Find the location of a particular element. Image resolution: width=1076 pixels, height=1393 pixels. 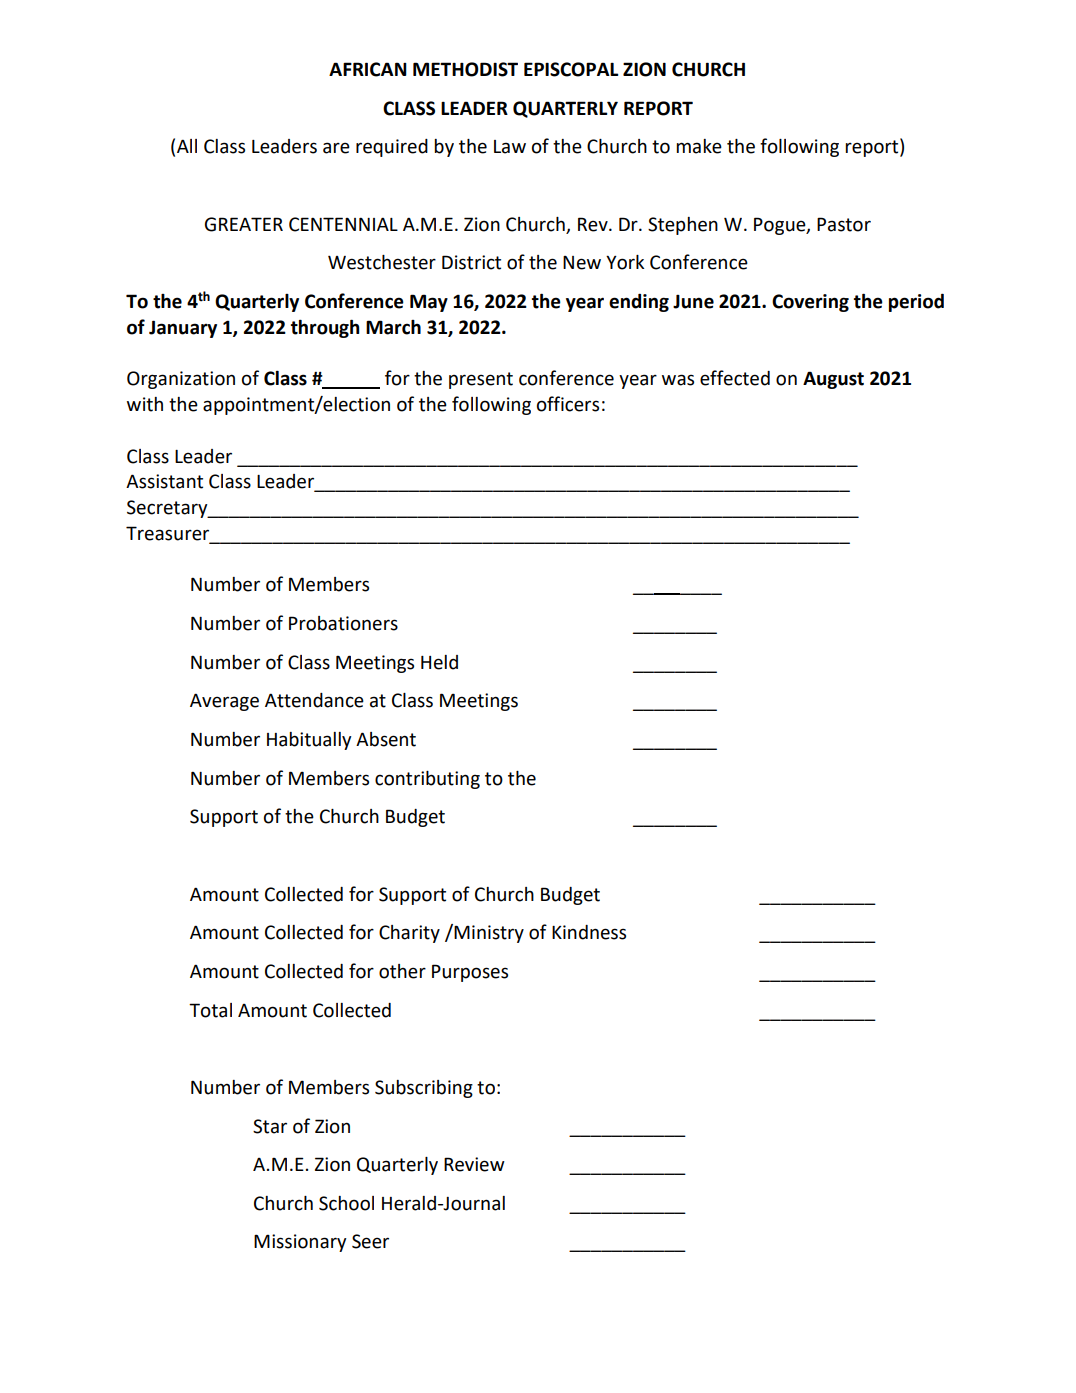

Subscribing is located at coordinates (424, 1089).
